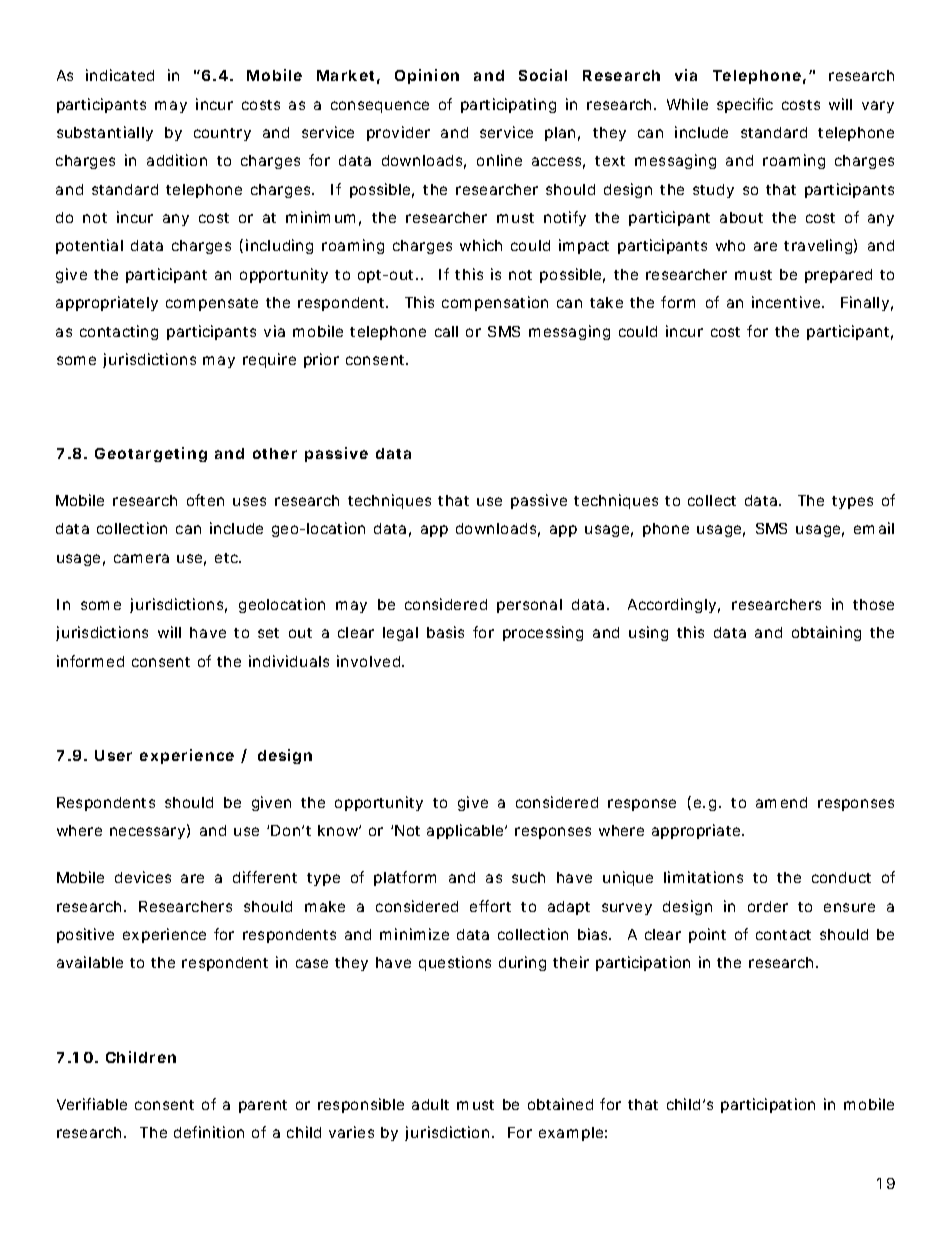 The width and height of the page is (952, 1233). I want to click on definition, so click(209, 1132).
